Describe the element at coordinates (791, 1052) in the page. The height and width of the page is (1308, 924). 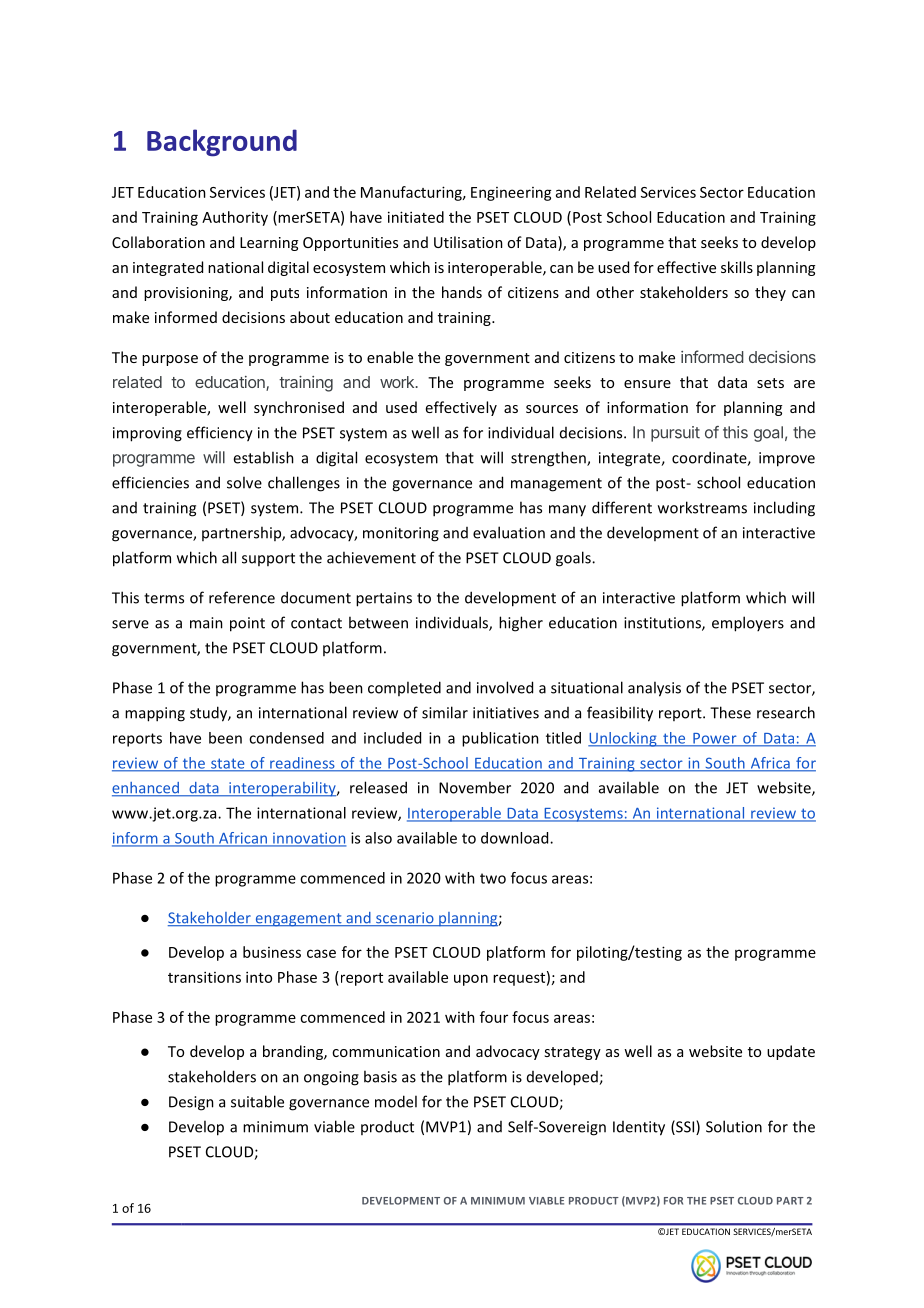
I see `update` at that location.
